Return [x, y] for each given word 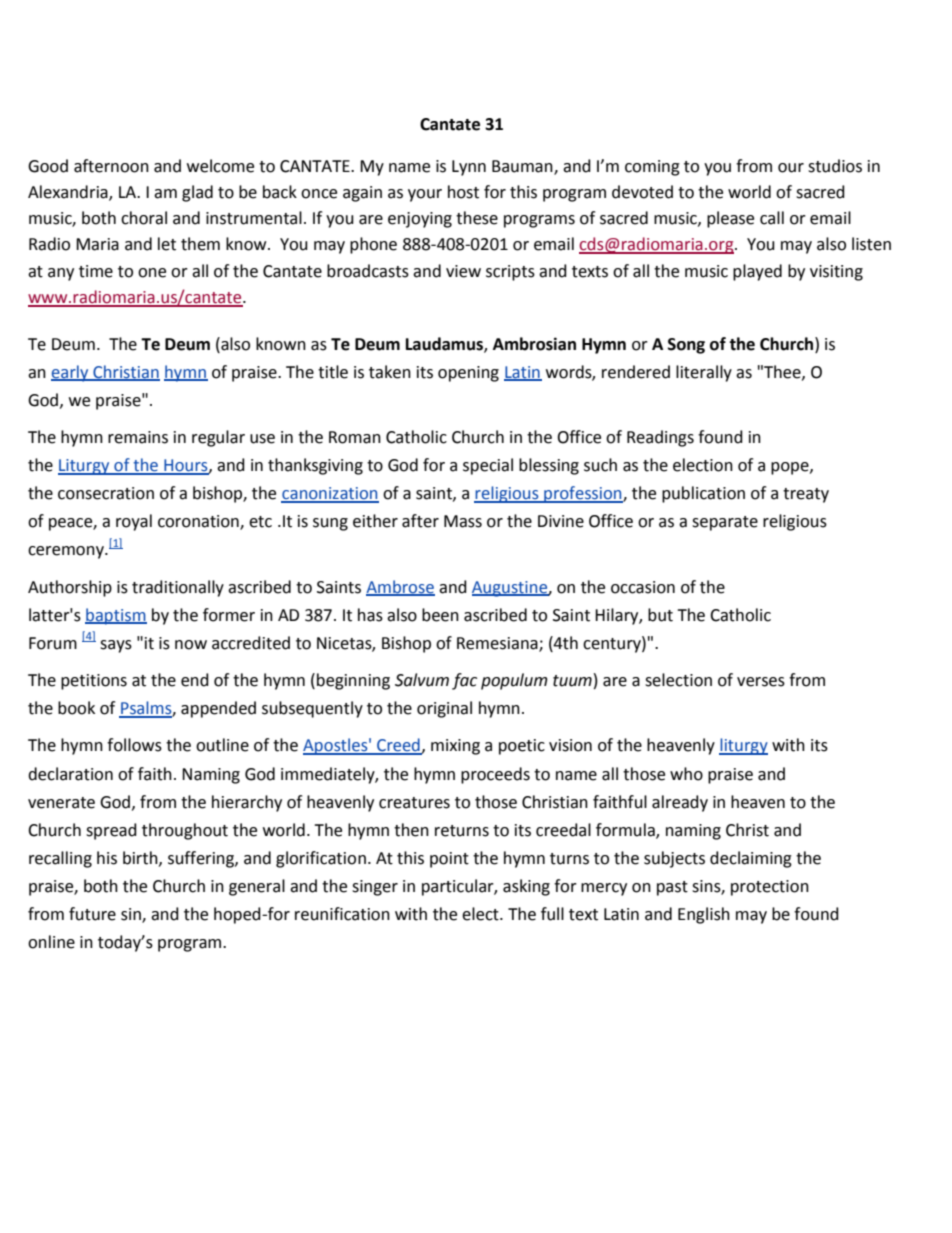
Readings [660, 438]
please [730, 219]
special [488, 466]
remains [138, 437]
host [463, 192]
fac [464, 681]
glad [197, 193]
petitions [94, 682]
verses [761, 682]
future [92, 914]
